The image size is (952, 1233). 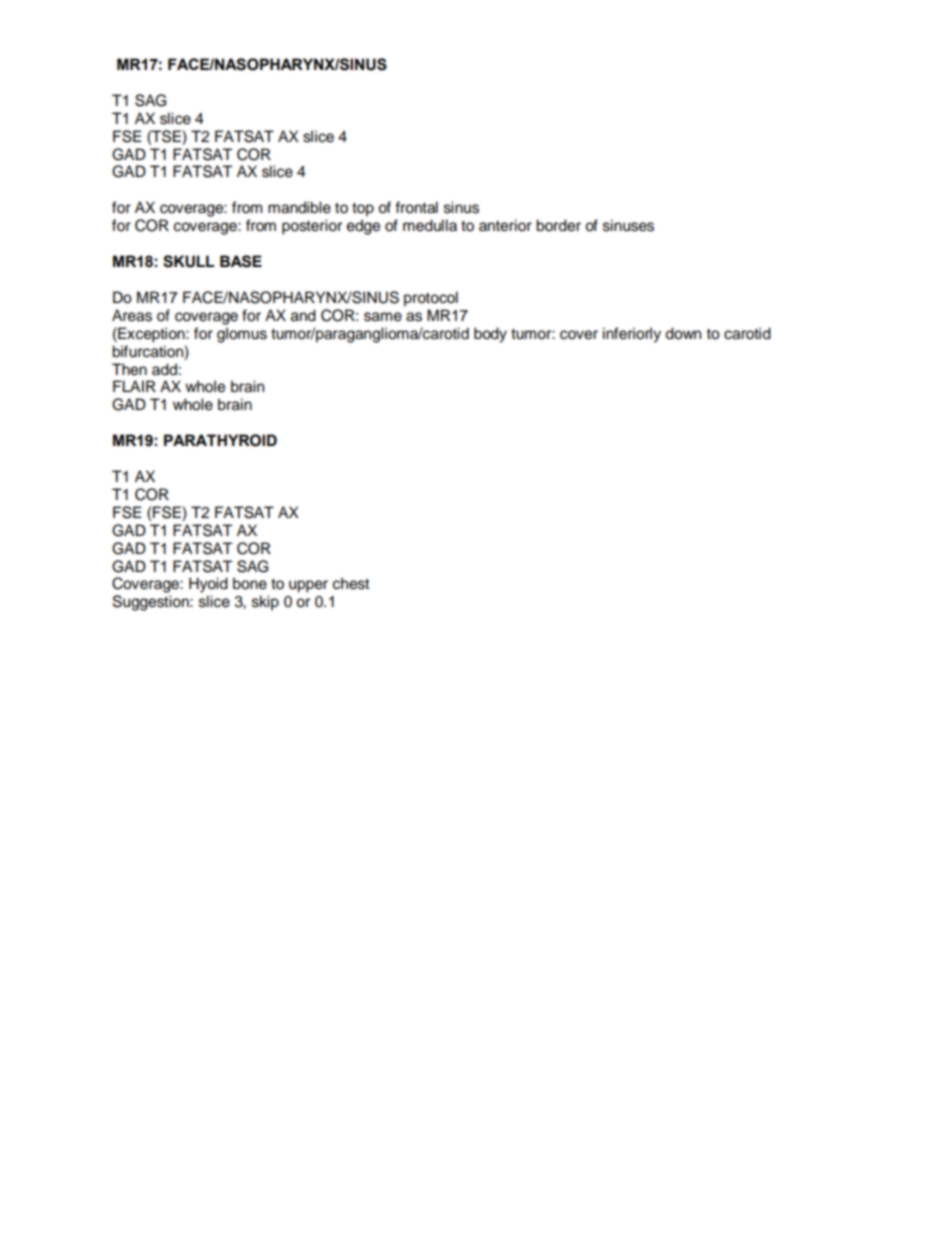 What do you see at coordinates (558, 225) in the screenshot?
I see `border` at bounding box center [558, 225].
